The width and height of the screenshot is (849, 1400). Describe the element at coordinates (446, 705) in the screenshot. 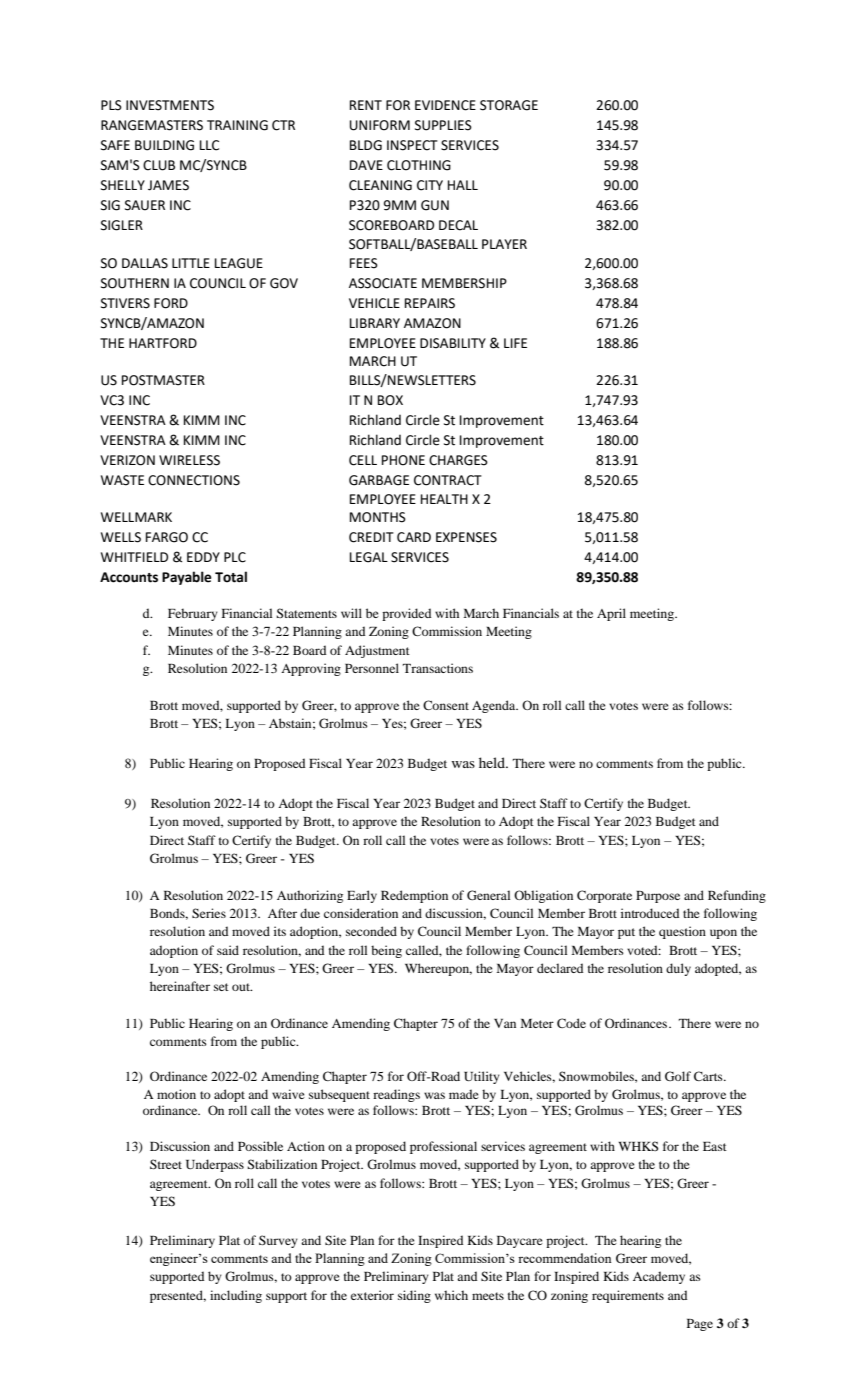

I see `Consent` at that location.
